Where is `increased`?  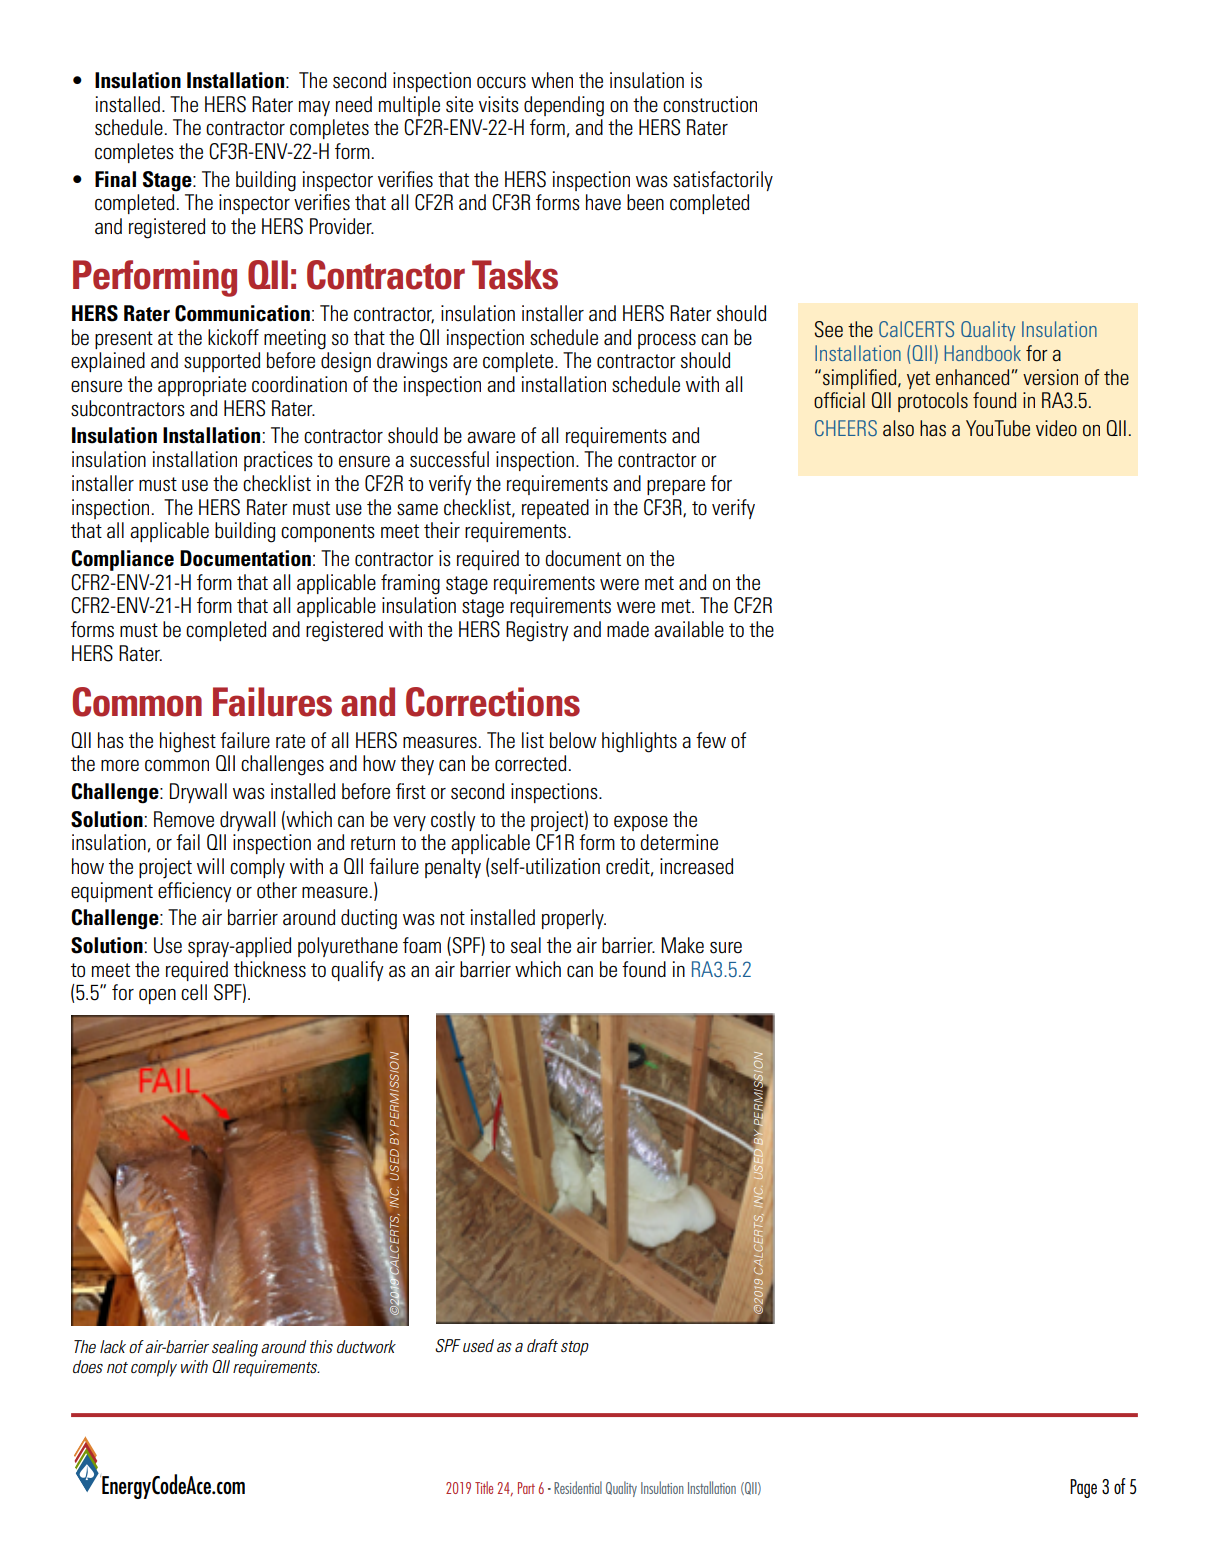 increased is located at coordinates (696, 866).
